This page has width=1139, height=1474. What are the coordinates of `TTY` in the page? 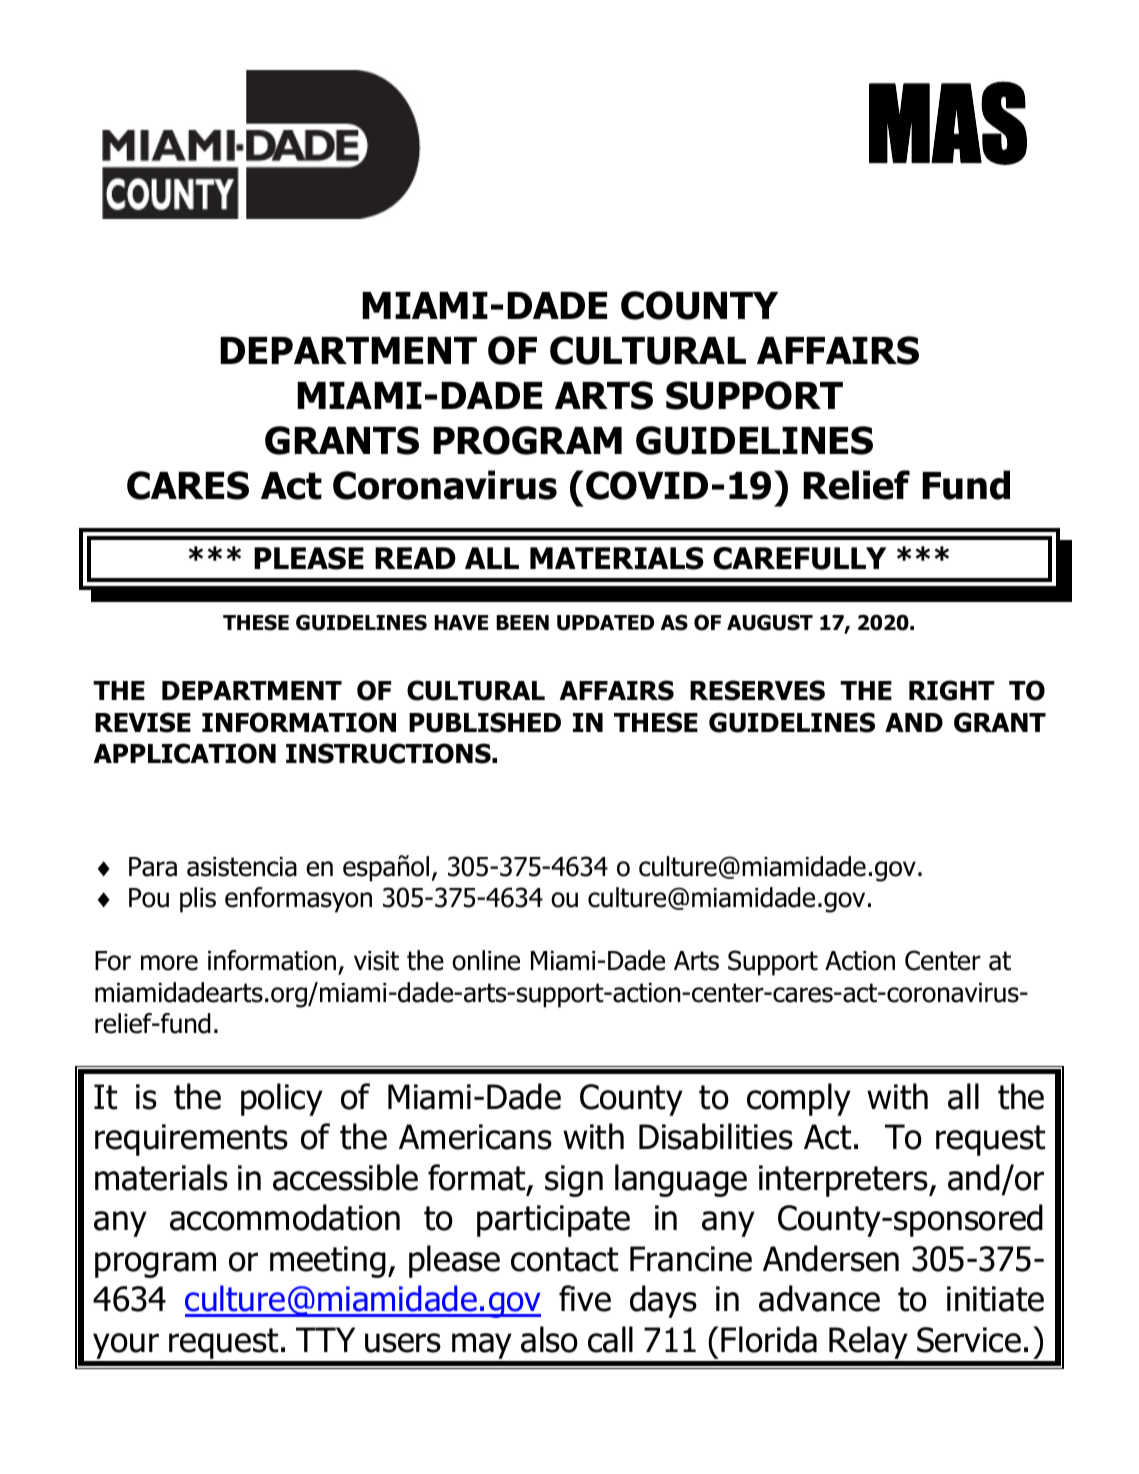 It's located at (325, 1339).
